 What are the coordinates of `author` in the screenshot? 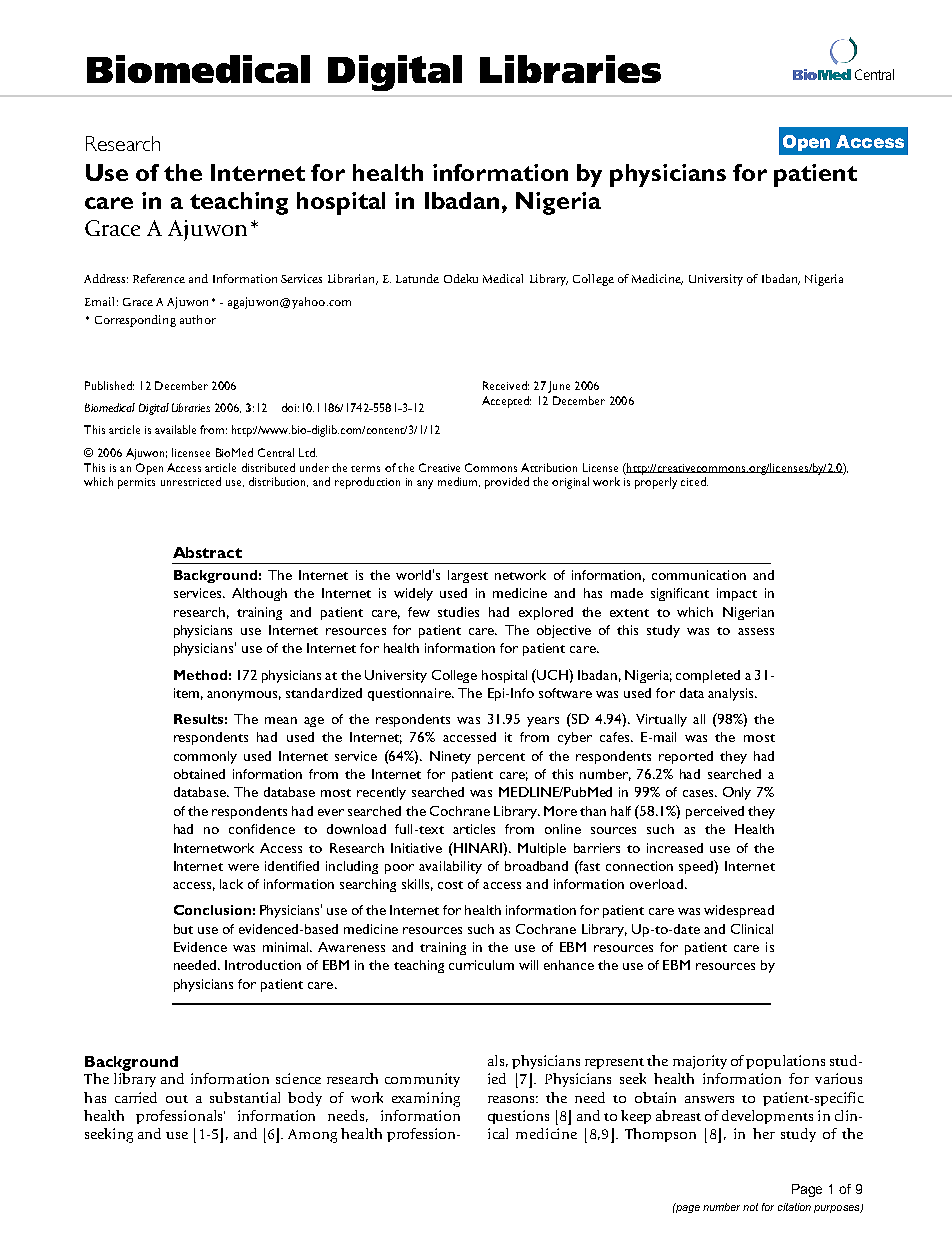 It's located at (198, 319).
